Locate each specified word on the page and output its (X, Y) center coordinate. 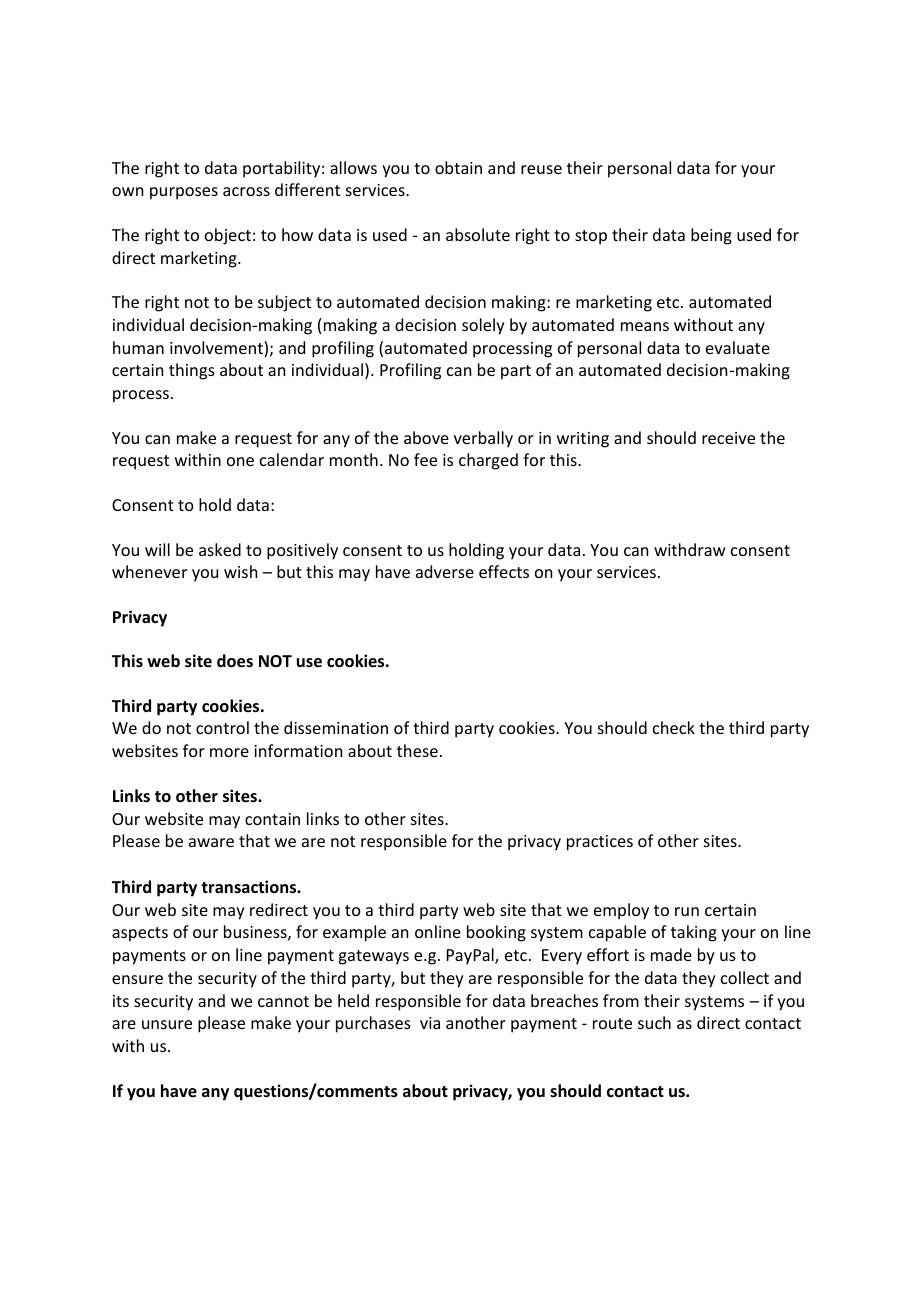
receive (728, 438)
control (222, 727)
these (417, 750)
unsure (167, 1024)
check (674, 727)
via (430, 1023)
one (240, 461)
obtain (458, 167)
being (711, 236)
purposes (184, 193)
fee (425, 459)
